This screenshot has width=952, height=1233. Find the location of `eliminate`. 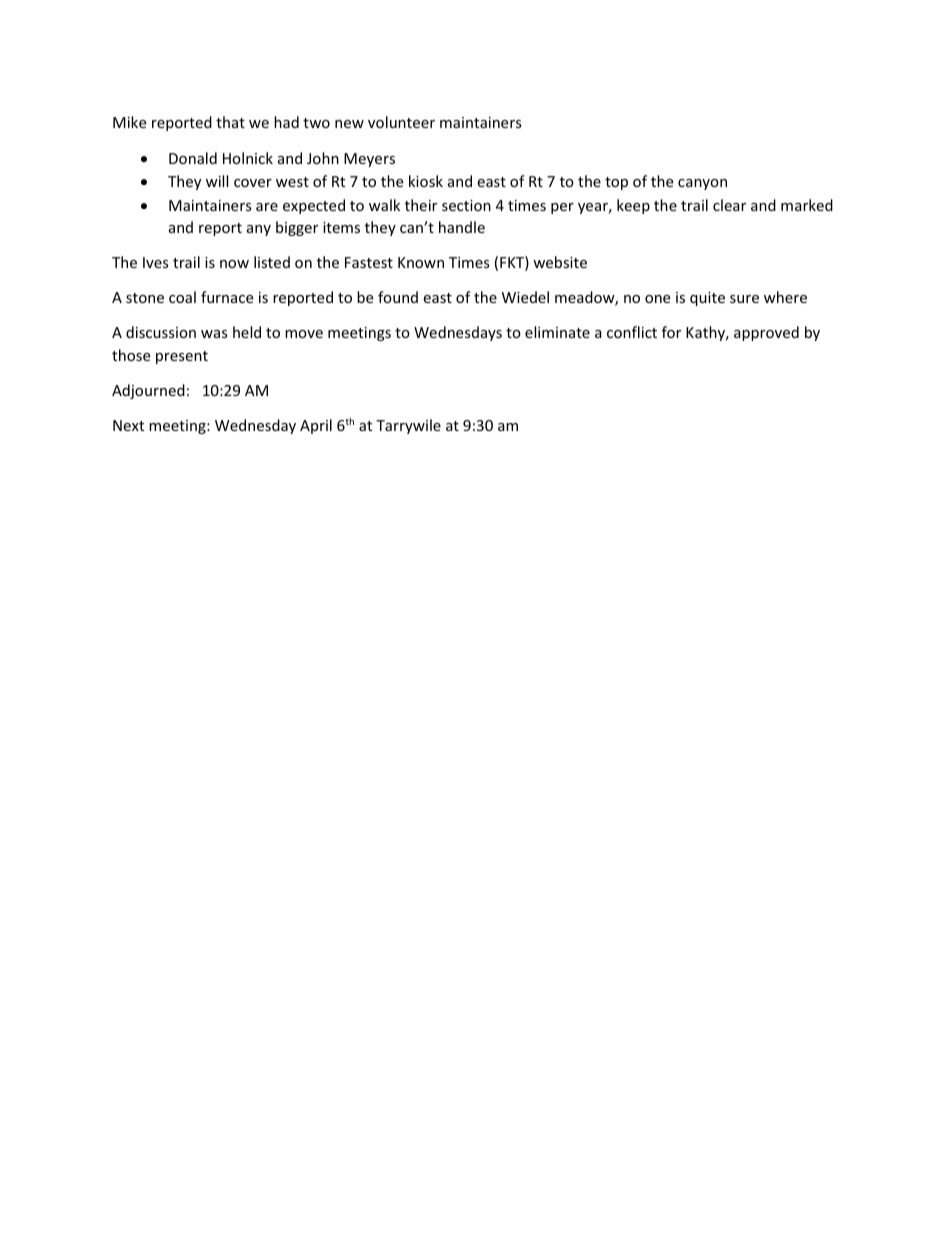

eliminate is located at coordinates (557, 332).
